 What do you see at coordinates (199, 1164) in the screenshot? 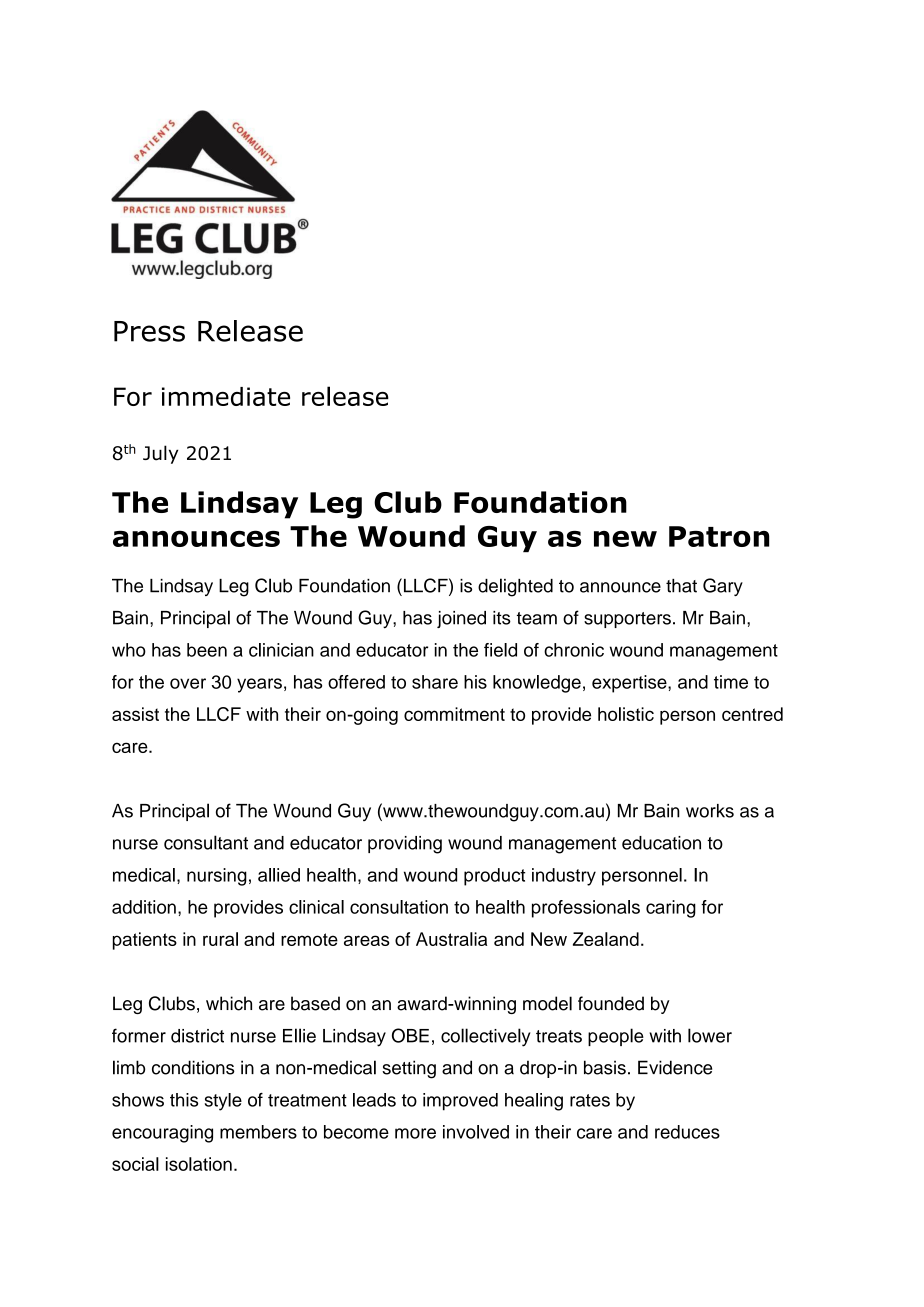
I see `isolation` at bounding box center [199, 1164].
